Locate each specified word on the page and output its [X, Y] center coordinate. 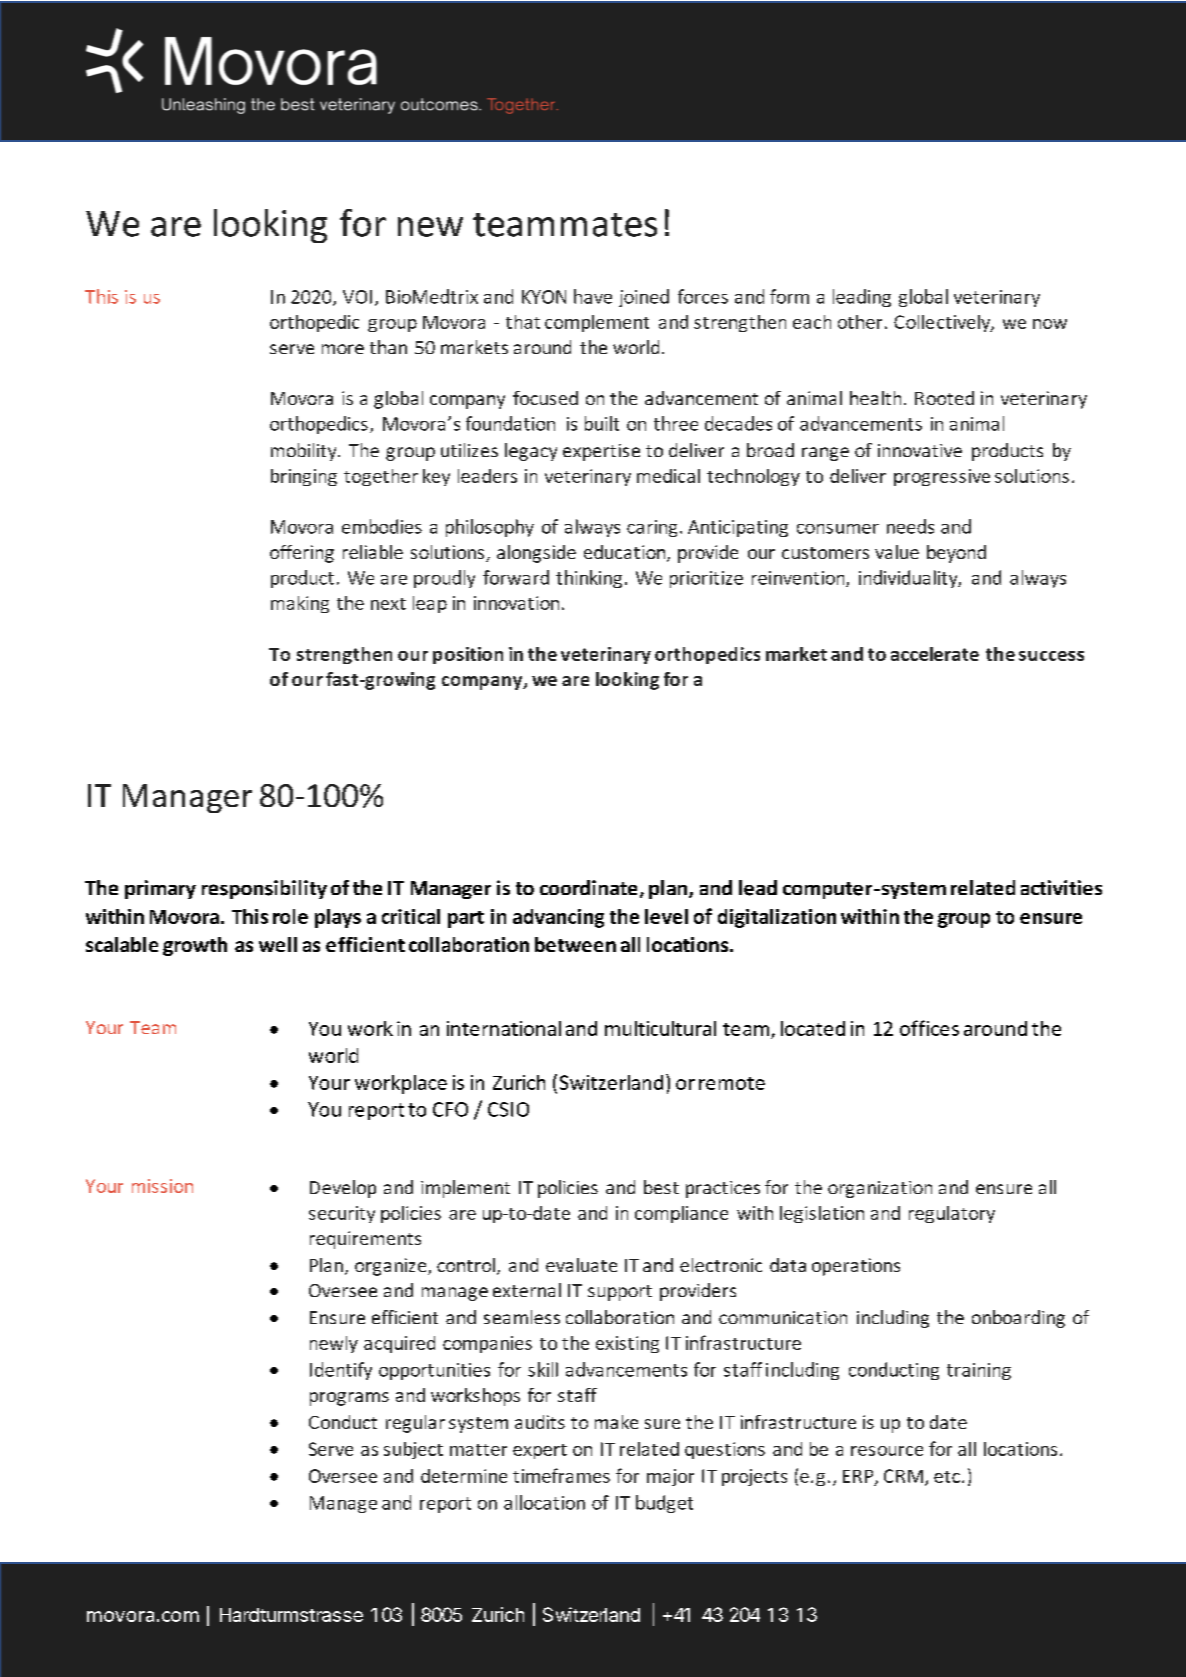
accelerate [935, 654]
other [860, 322]
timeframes [561, 1475]
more [343, 349]
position [468, 655]
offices [929, 1028]
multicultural [660, 1028]
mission [162, 1186]
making [300, 604]
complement [597, 323]
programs [349, 1399]
